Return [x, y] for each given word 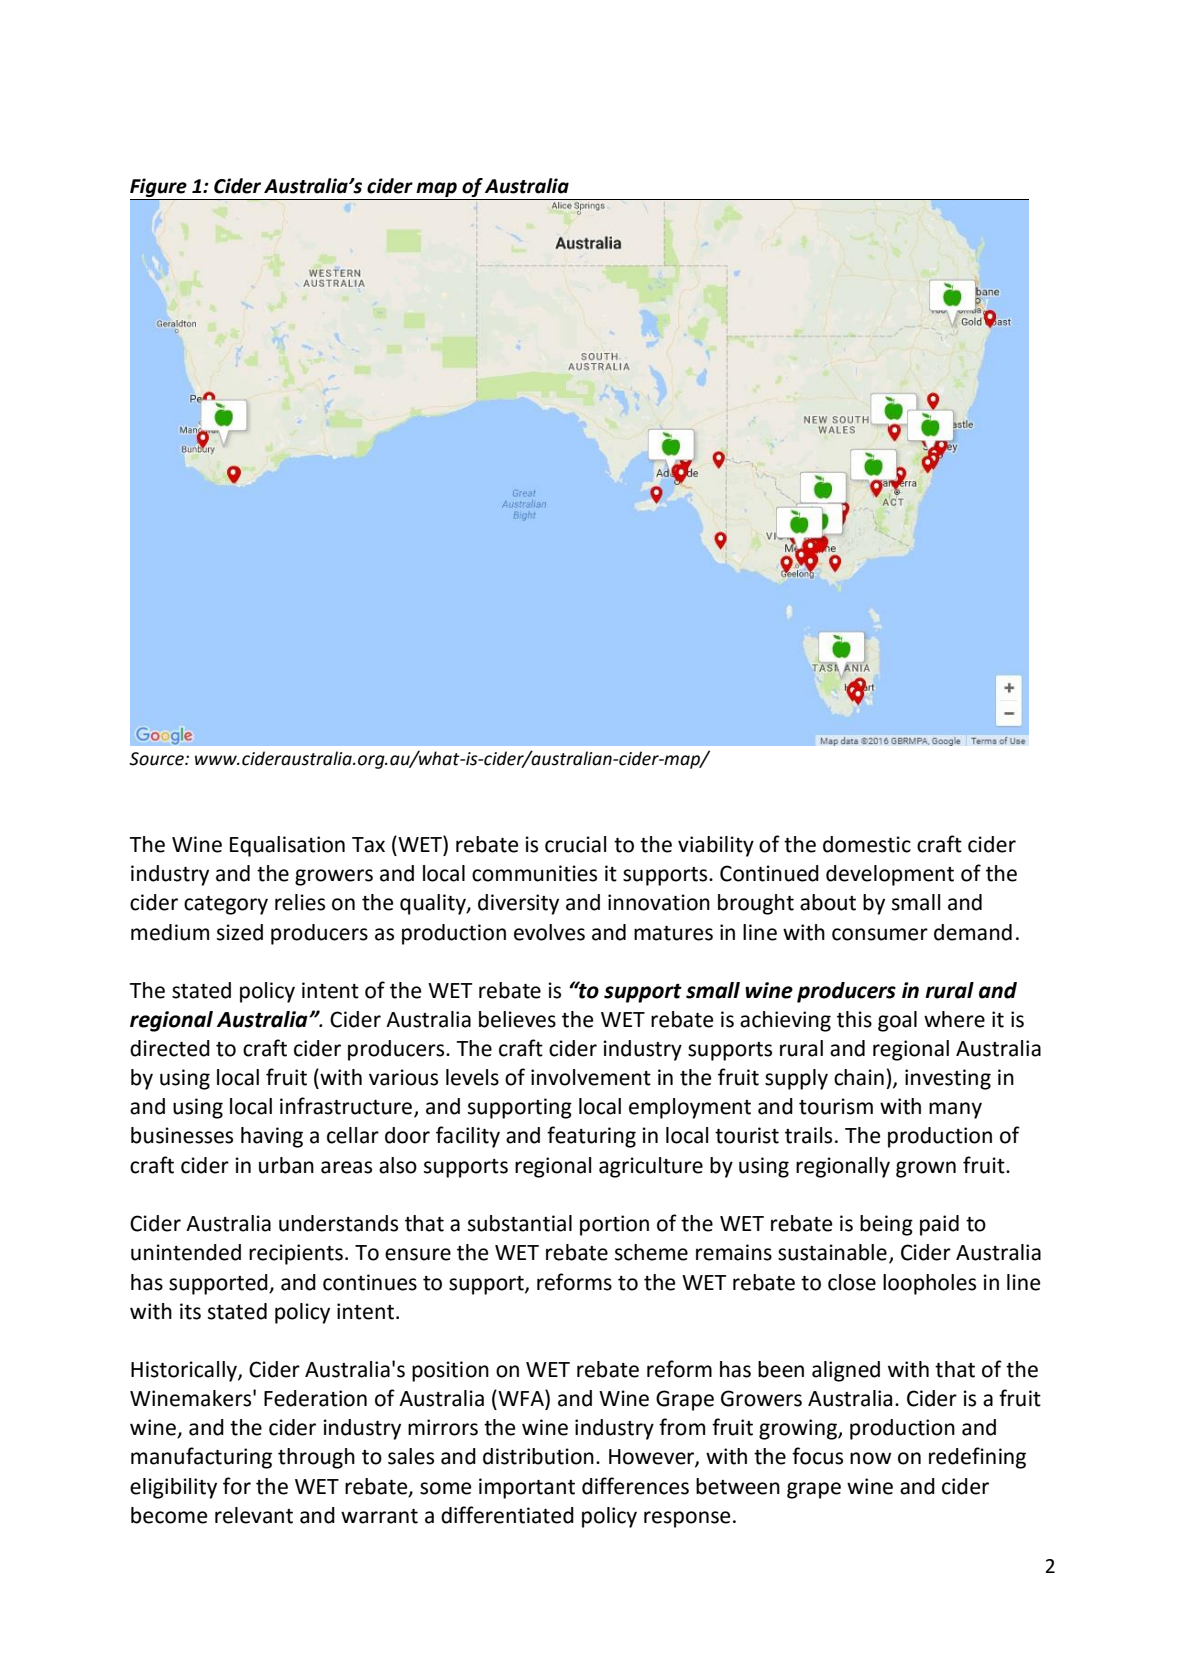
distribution [538, 1456]
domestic [867, 844]
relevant [254, 1515]
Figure [159, 189]
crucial [575, 844]
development [890, 875]
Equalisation [287, 846]
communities [534, 873]
